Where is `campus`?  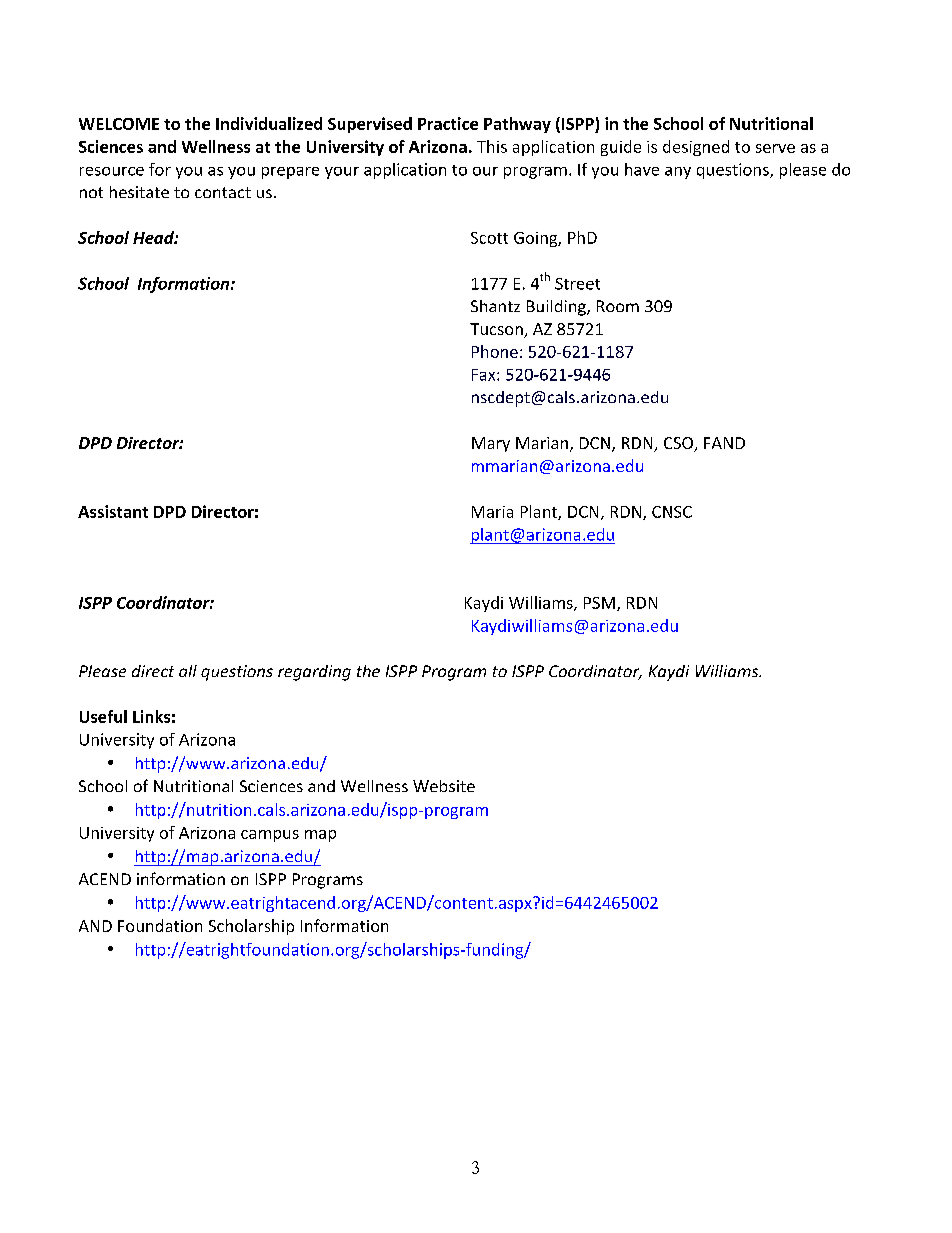 campus is located at coordinates (270, 836).
